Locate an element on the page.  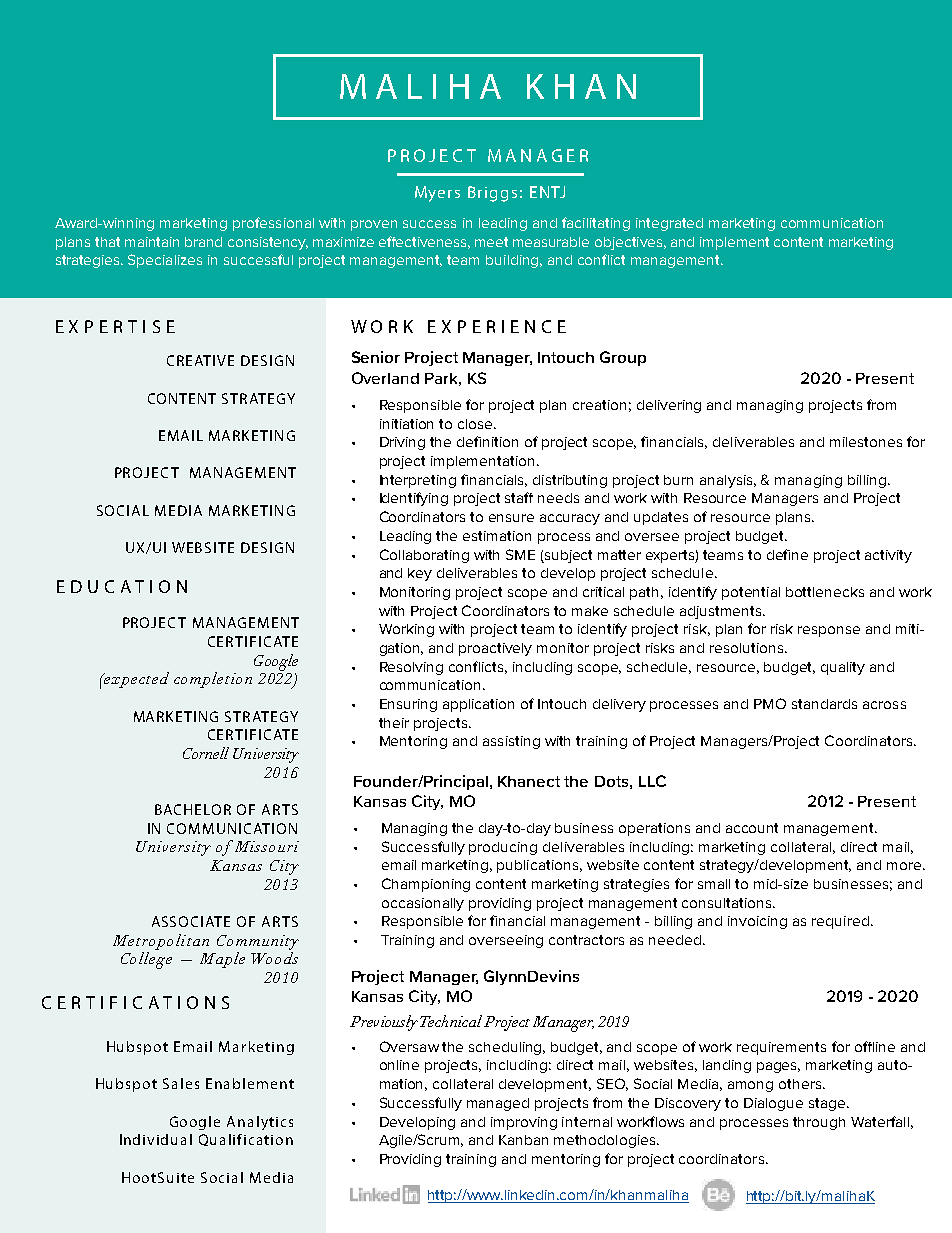
integrated is located at coordinates (669, 224).
